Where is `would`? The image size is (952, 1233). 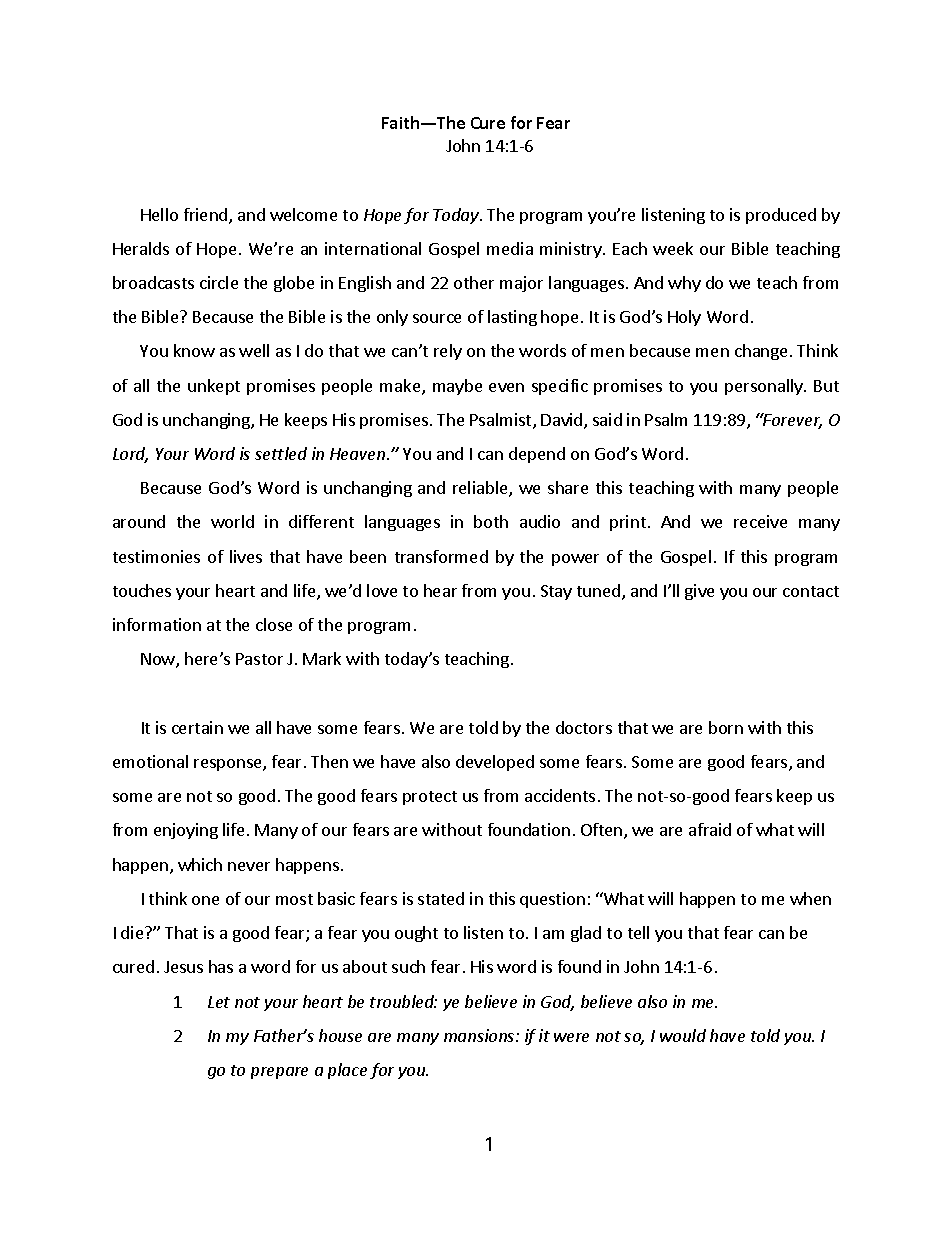 would is located at coordinates (683, 1035).
